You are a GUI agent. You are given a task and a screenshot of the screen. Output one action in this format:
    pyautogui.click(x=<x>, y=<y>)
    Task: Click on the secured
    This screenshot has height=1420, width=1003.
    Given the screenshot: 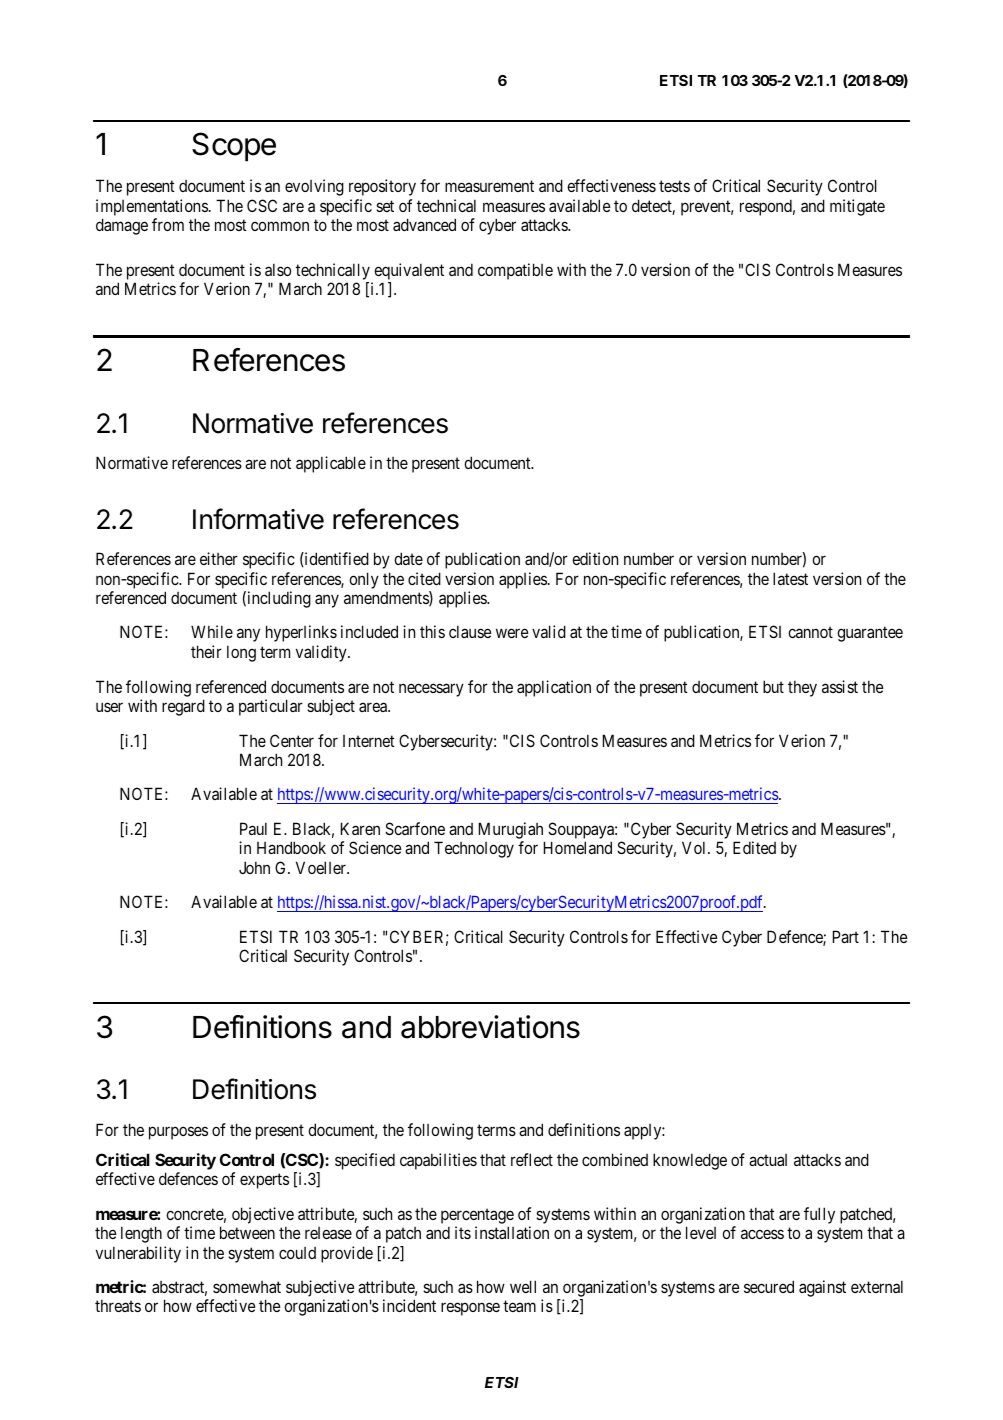 What is the action you would take?
    pyautogui.click(x=769, y=1286)
